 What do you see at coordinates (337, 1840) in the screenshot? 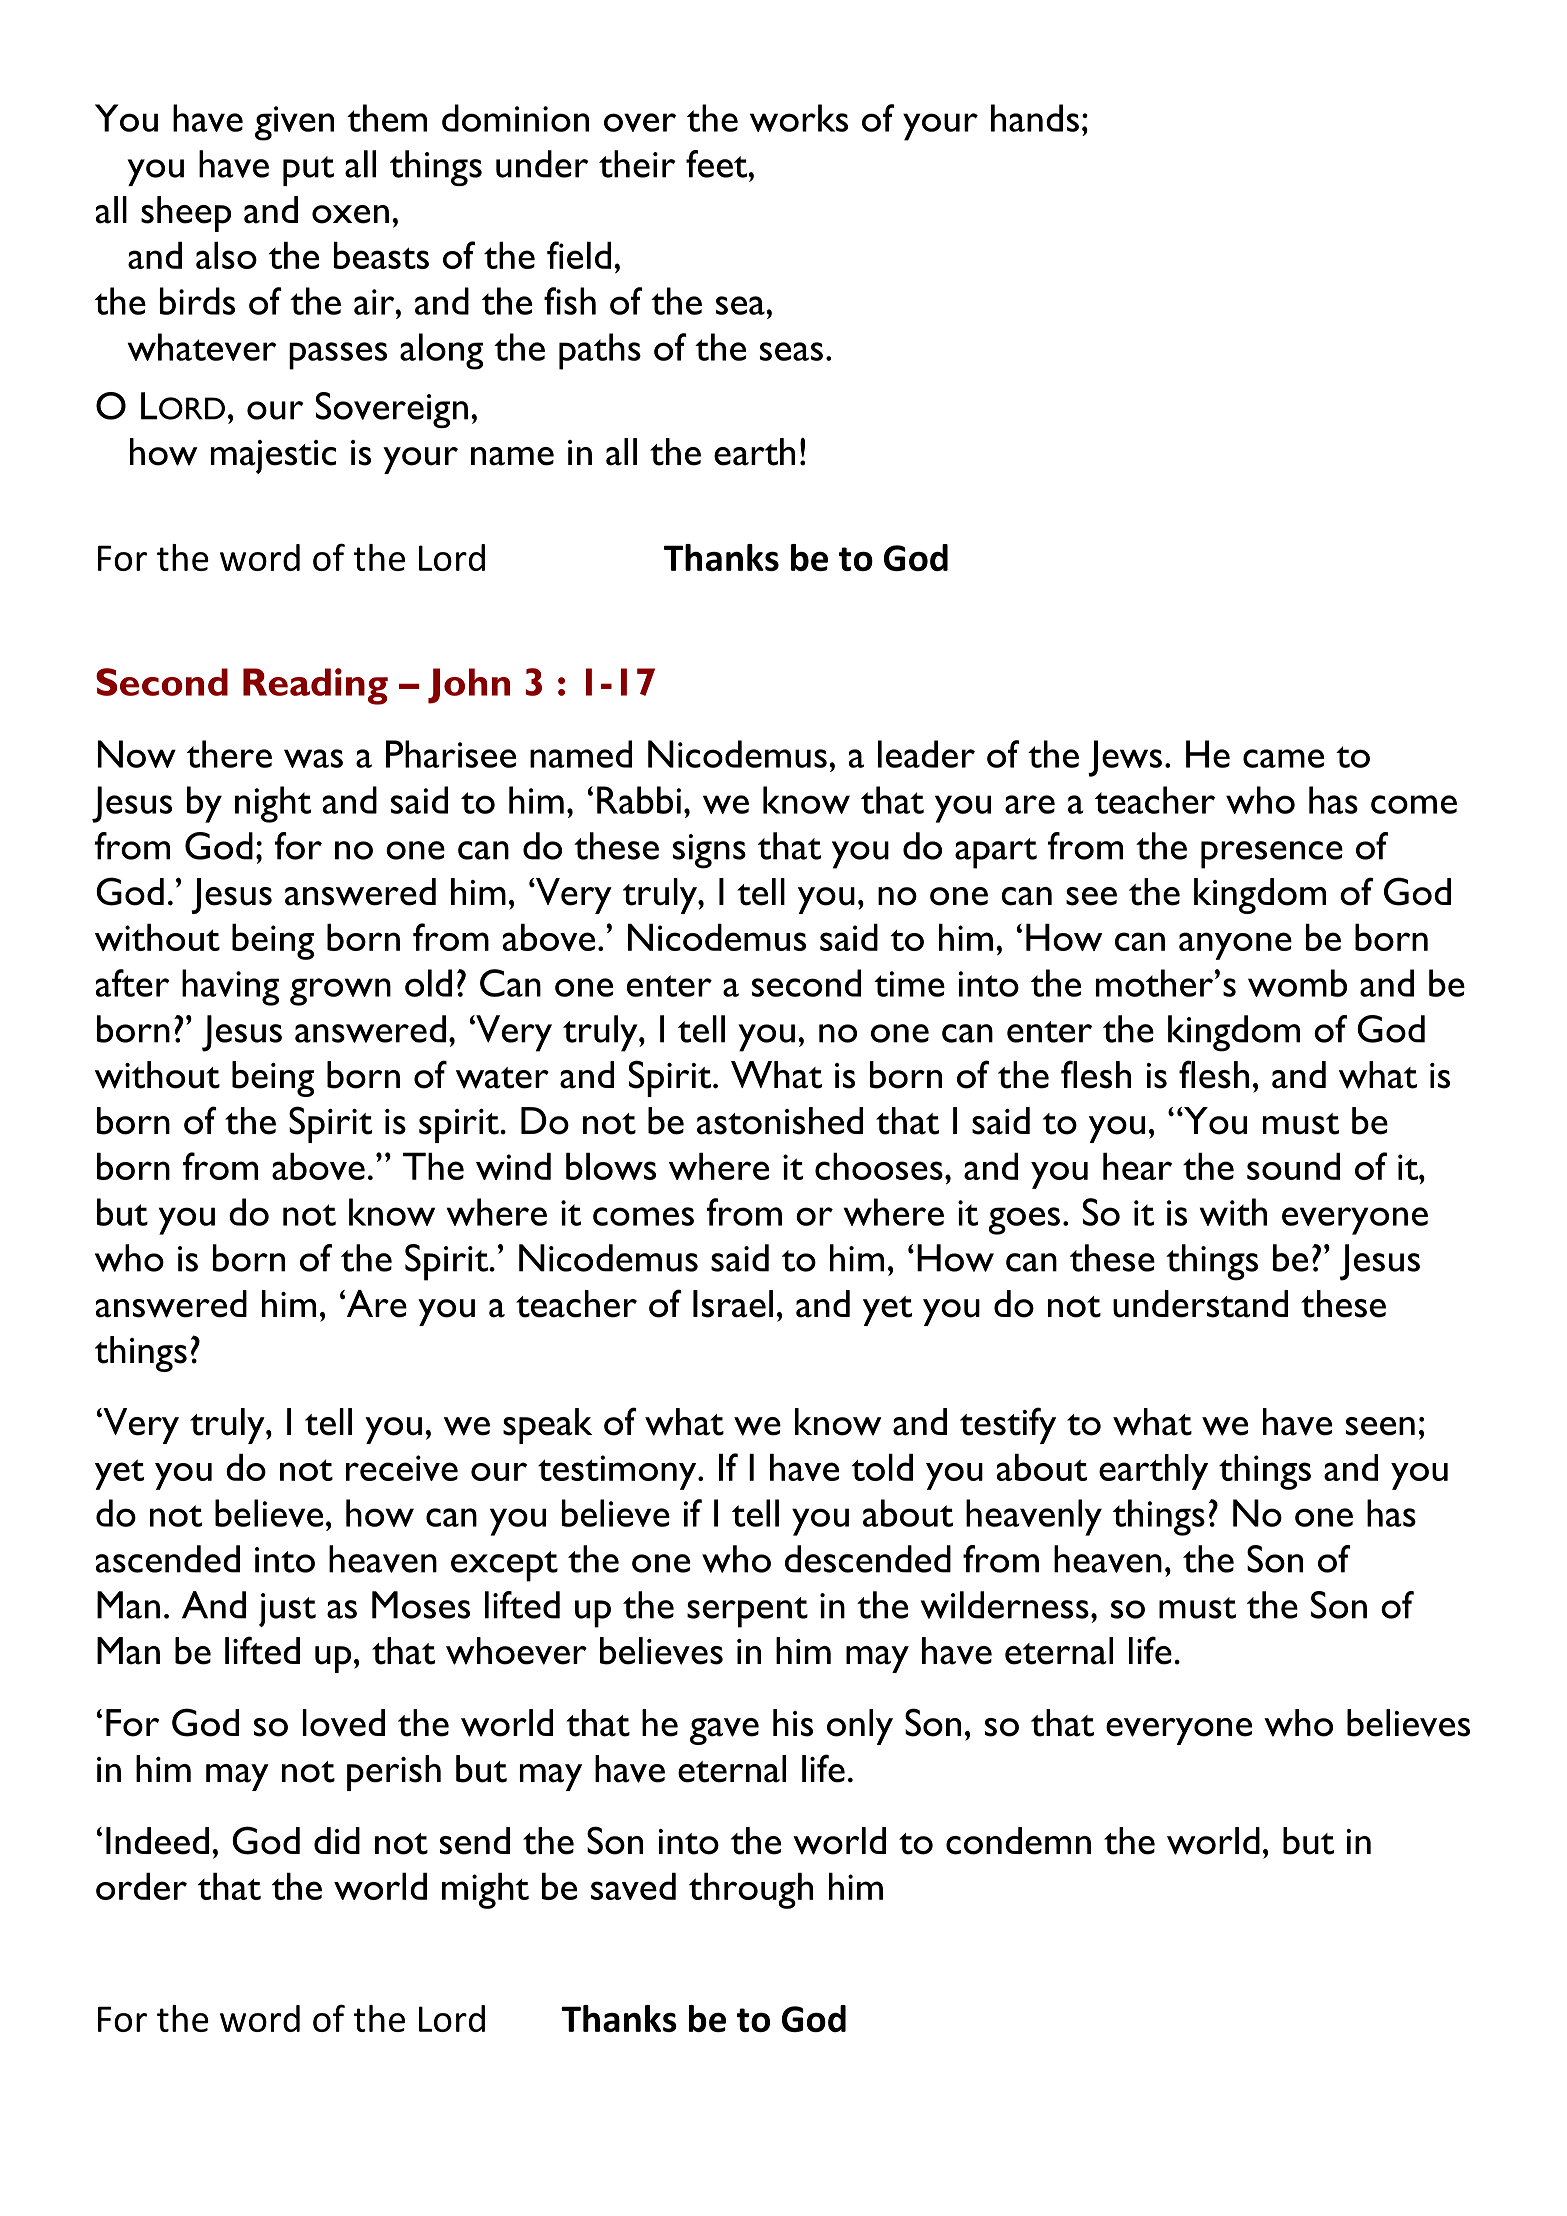
I see `did` at bounding box center [337, 1840].
